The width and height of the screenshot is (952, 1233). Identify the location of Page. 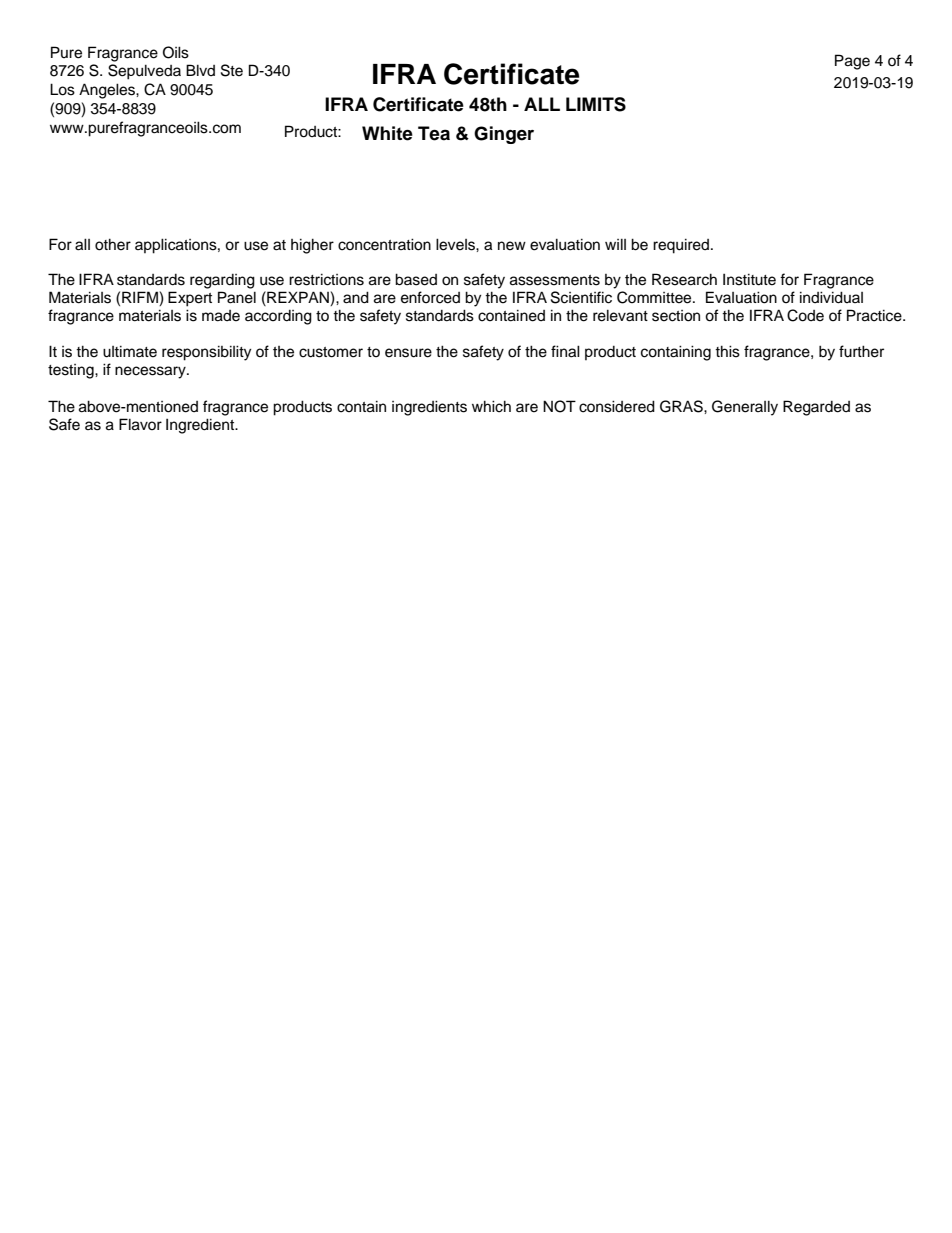
(852, 62).
